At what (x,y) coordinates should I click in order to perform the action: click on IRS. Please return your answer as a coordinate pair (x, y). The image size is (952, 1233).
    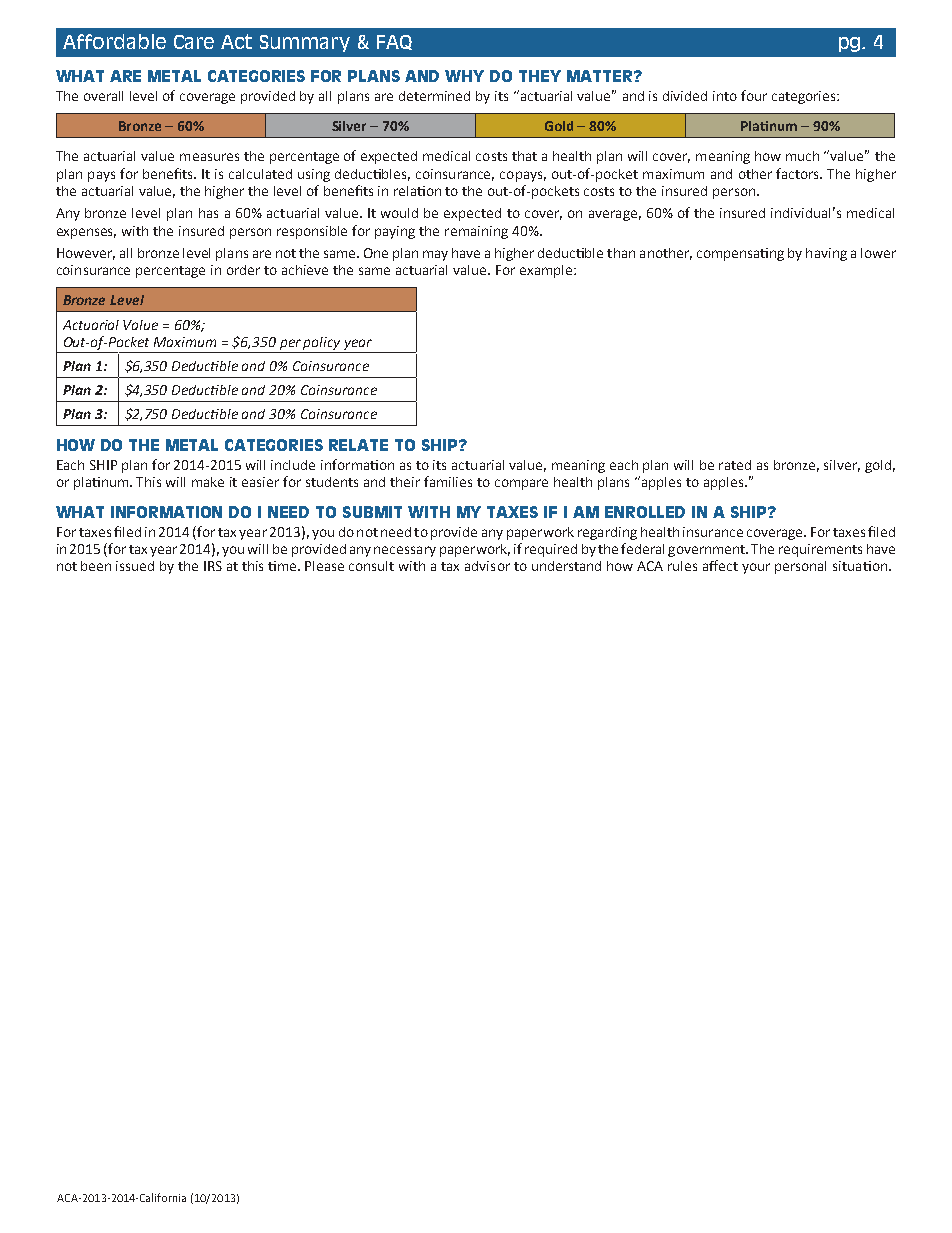
    Looking at the image, I should click on (213, 566).
